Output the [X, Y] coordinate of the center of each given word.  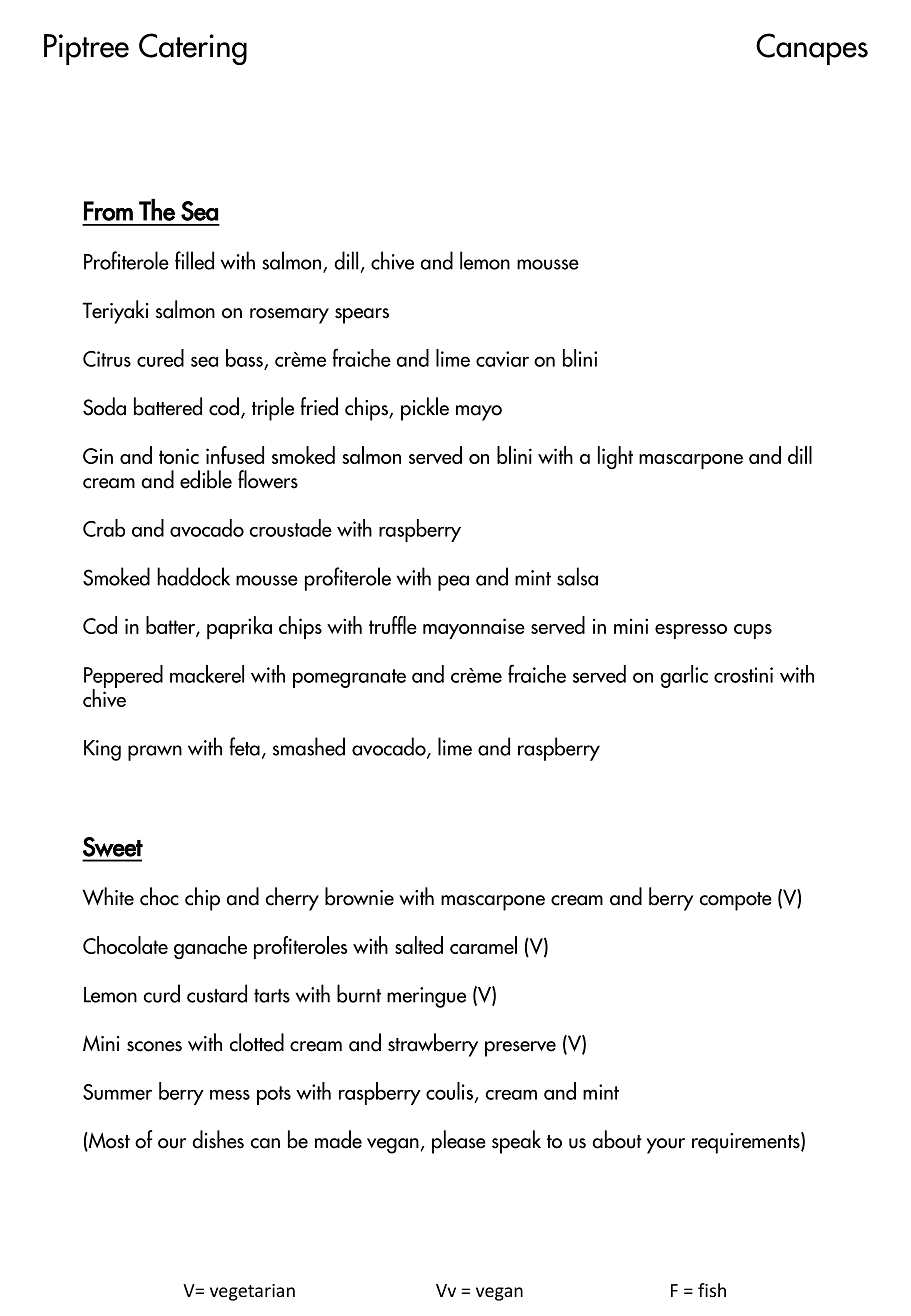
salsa [577, 576]
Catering [193, 49]
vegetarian [252, 1292]
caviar [502, 359]
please [459, 1142]
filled [194, 260]
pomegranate [349, 678]
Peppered [123, 677]
